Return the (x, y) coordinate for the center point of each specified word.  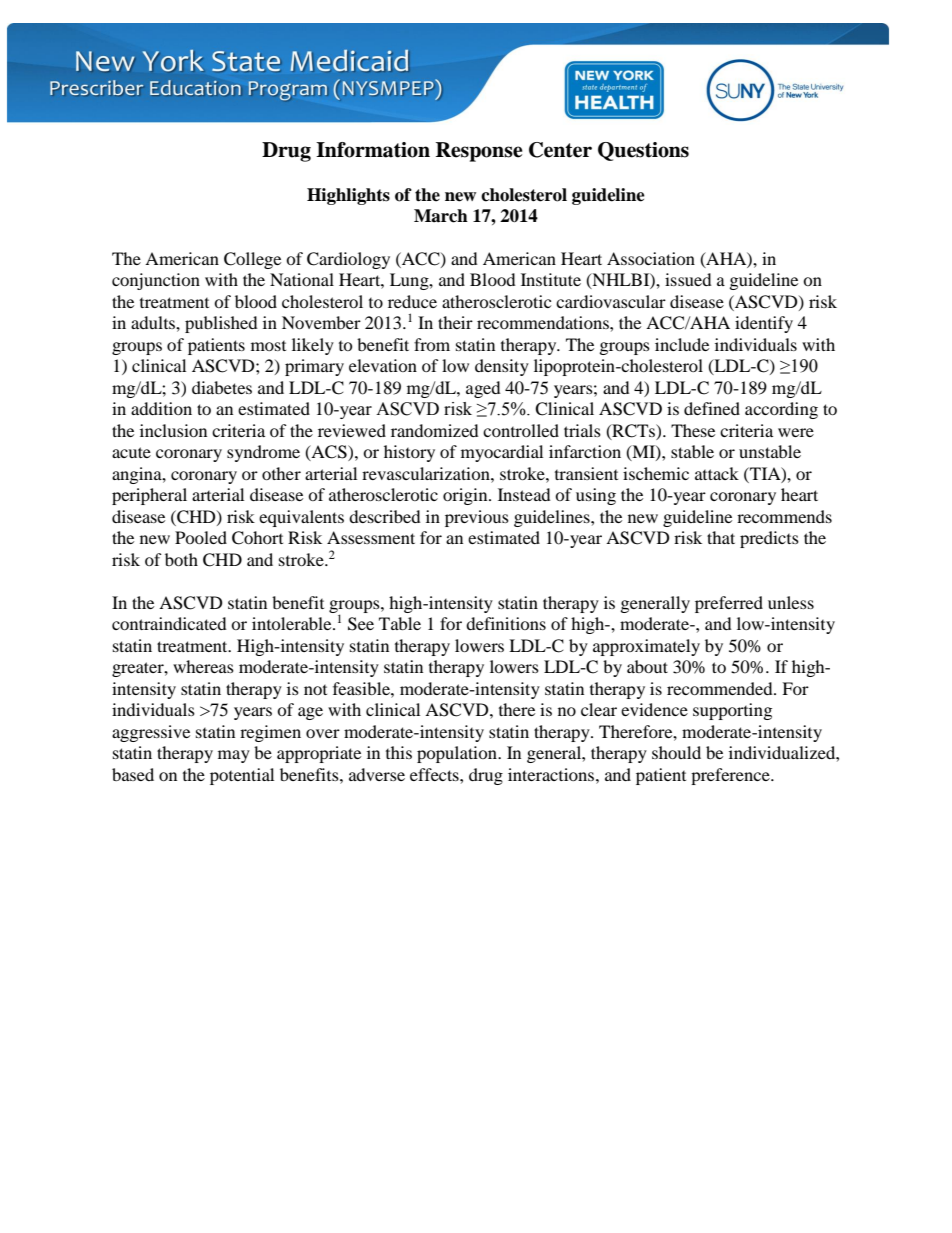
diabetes (222, 387)
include (682, 344)
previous (477, 518)
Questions (643, 151)
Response (479, 152)
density (502, 367)
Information (373, 150)
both (181, 559)
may (234, 756)
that (721, 537)
